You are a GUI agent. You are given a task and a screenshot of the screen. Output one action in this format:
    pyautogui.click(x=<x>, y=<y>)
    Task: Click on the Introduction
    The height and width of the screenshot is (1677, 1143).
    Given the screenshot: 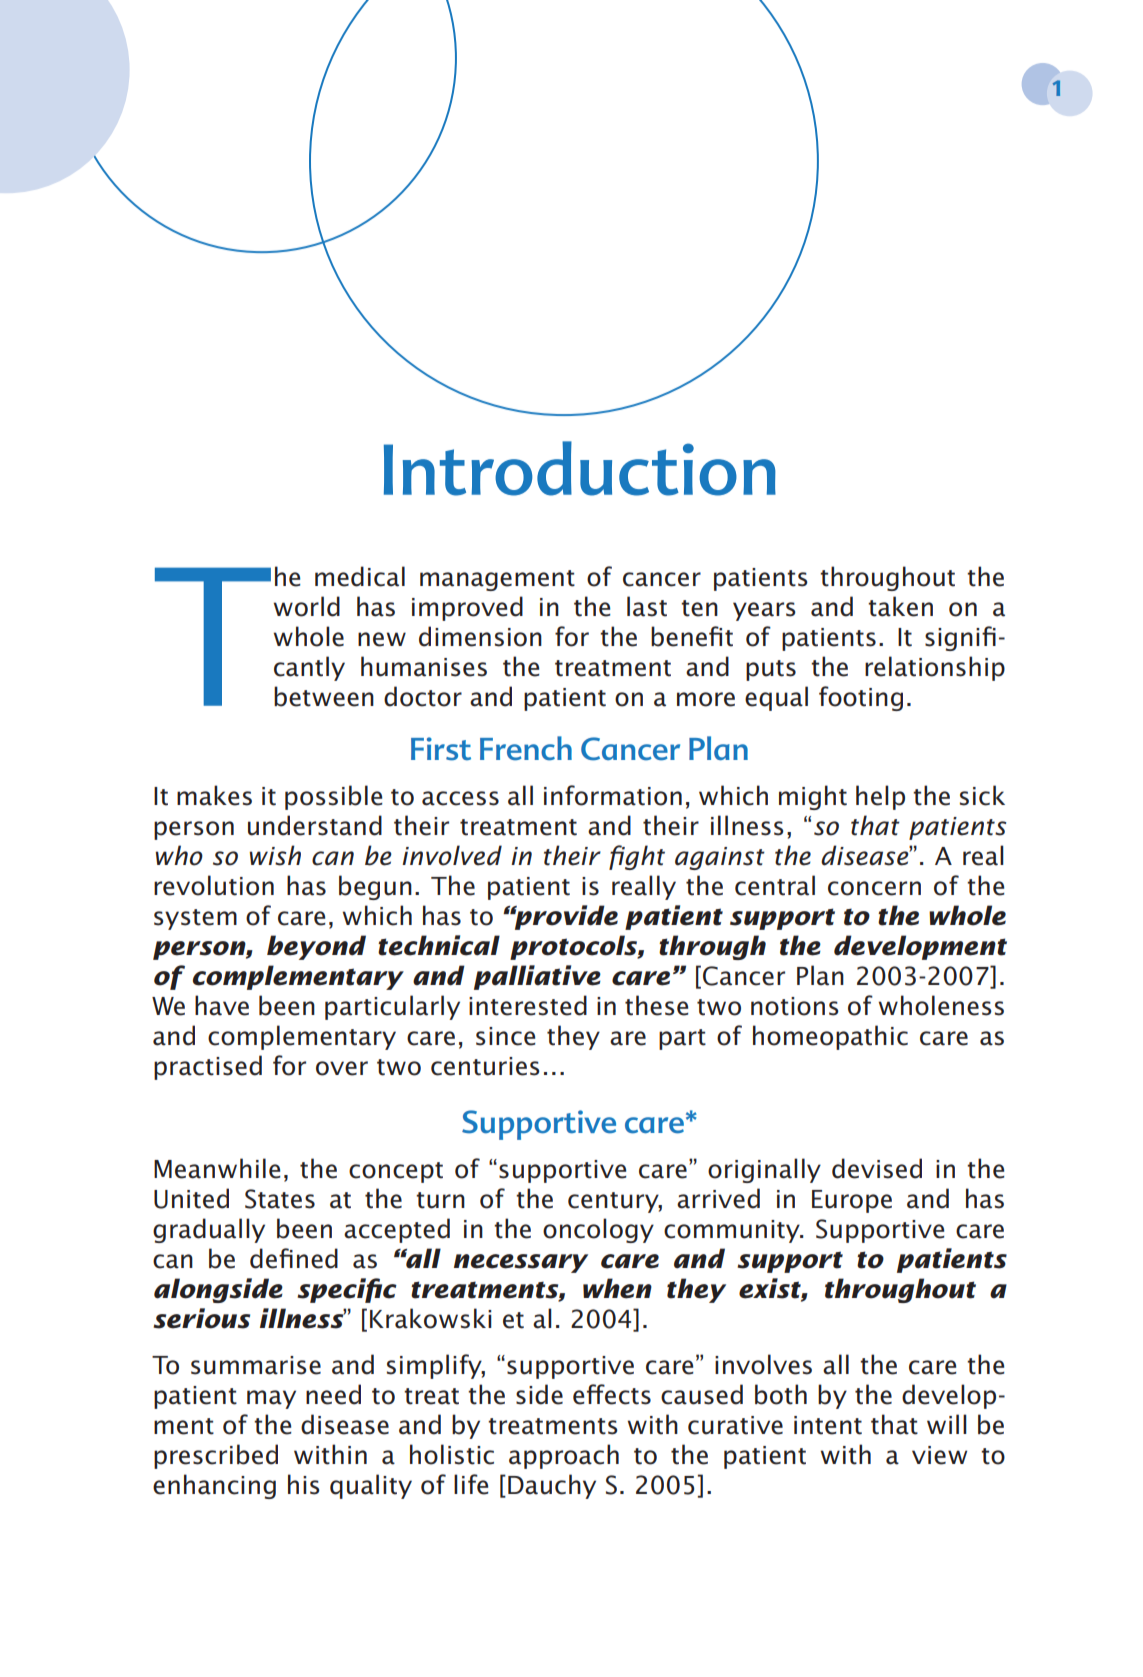 What is the action you would take?
    pyautogui.click(x=580, y=468)
